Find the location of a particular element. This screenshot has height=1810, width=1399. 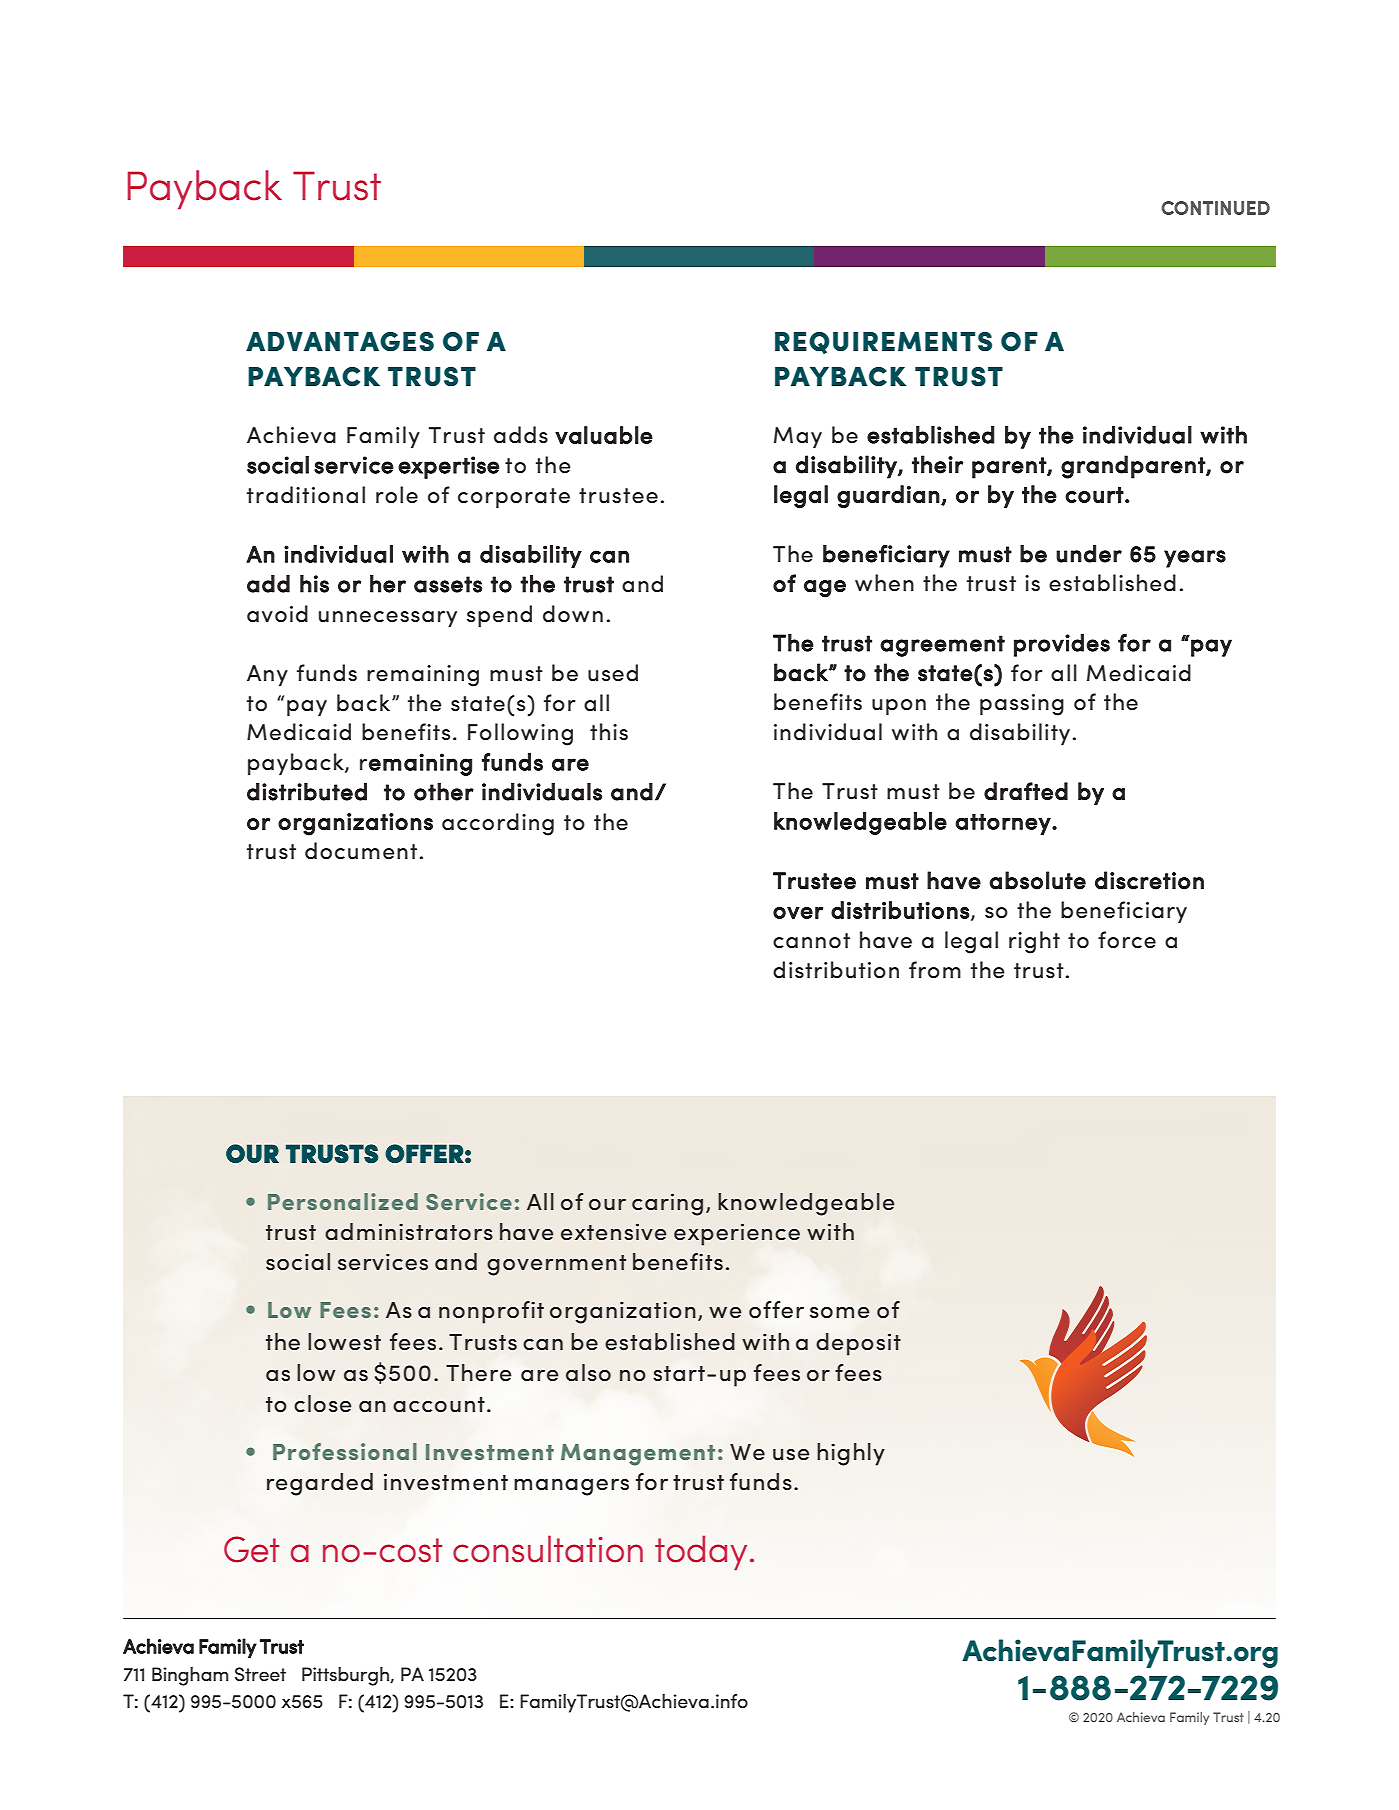

document is located at coordinates (361, 851).
